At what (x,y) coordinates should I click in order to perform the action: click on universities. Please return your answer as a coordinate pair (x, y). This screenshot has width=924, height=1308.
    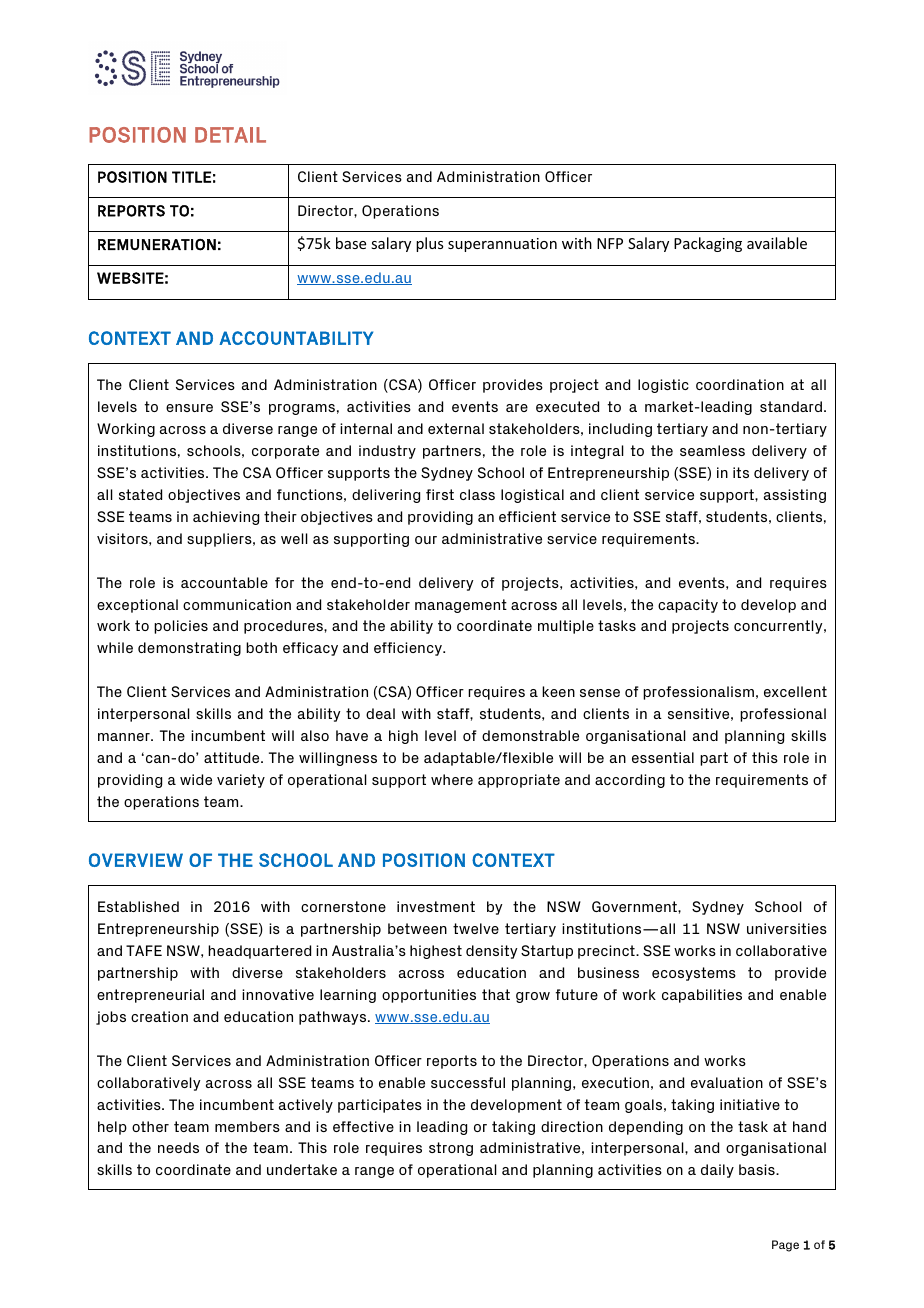
    Looking at the image, I should click on (787, 928).
